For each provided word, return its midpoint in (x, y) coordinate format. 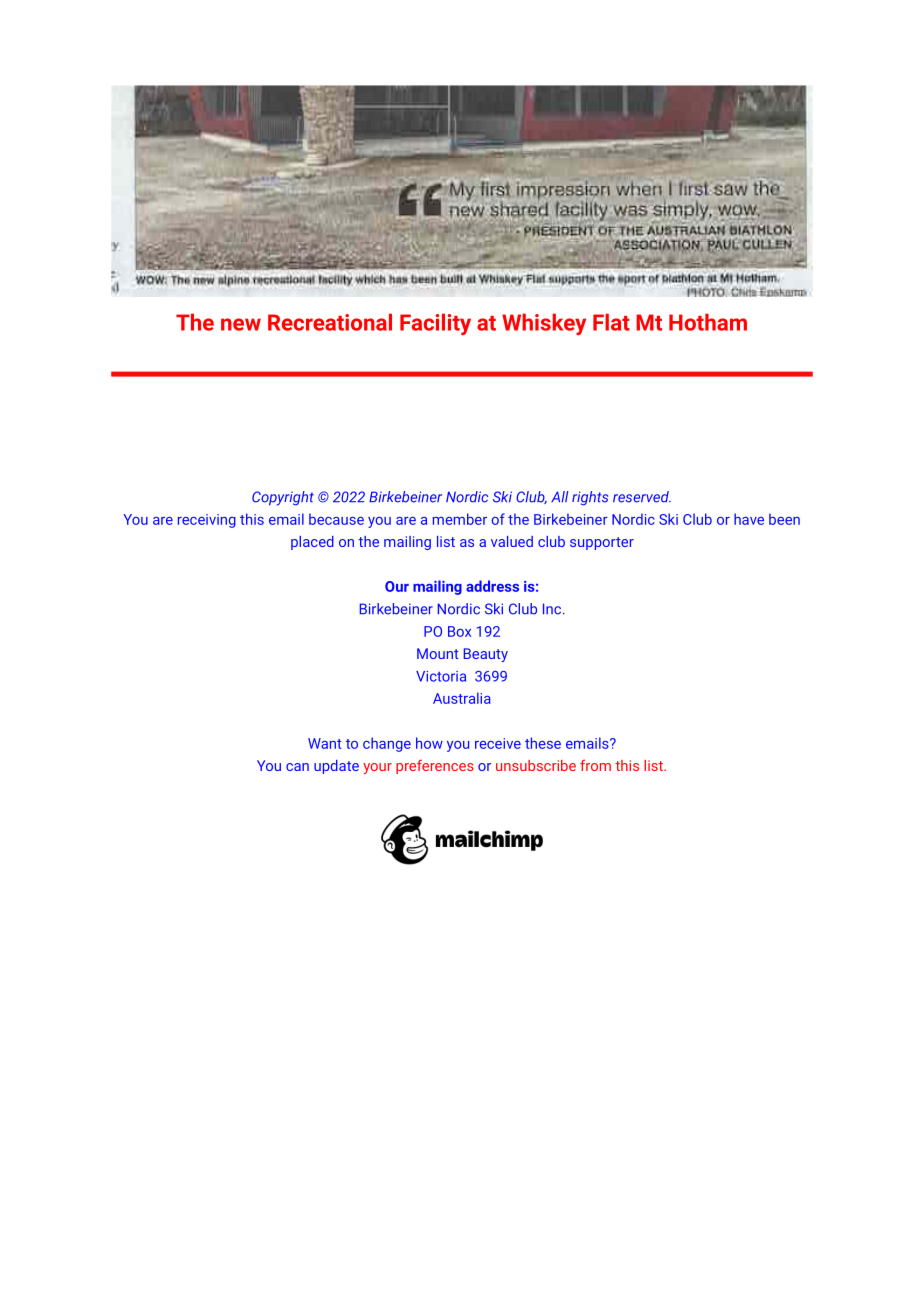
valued (512, 541)
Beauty (486, 655)
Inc (553, 609)
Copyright (283, 498)
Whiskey (544, 324)
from (595, 765)
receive (498, 743)
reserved (642, 497)
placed (312, 543)
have (749, 519)
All (559, 496)
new (241, 324)
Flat (611, 322)
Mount (438, 653)
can (297, 767)
